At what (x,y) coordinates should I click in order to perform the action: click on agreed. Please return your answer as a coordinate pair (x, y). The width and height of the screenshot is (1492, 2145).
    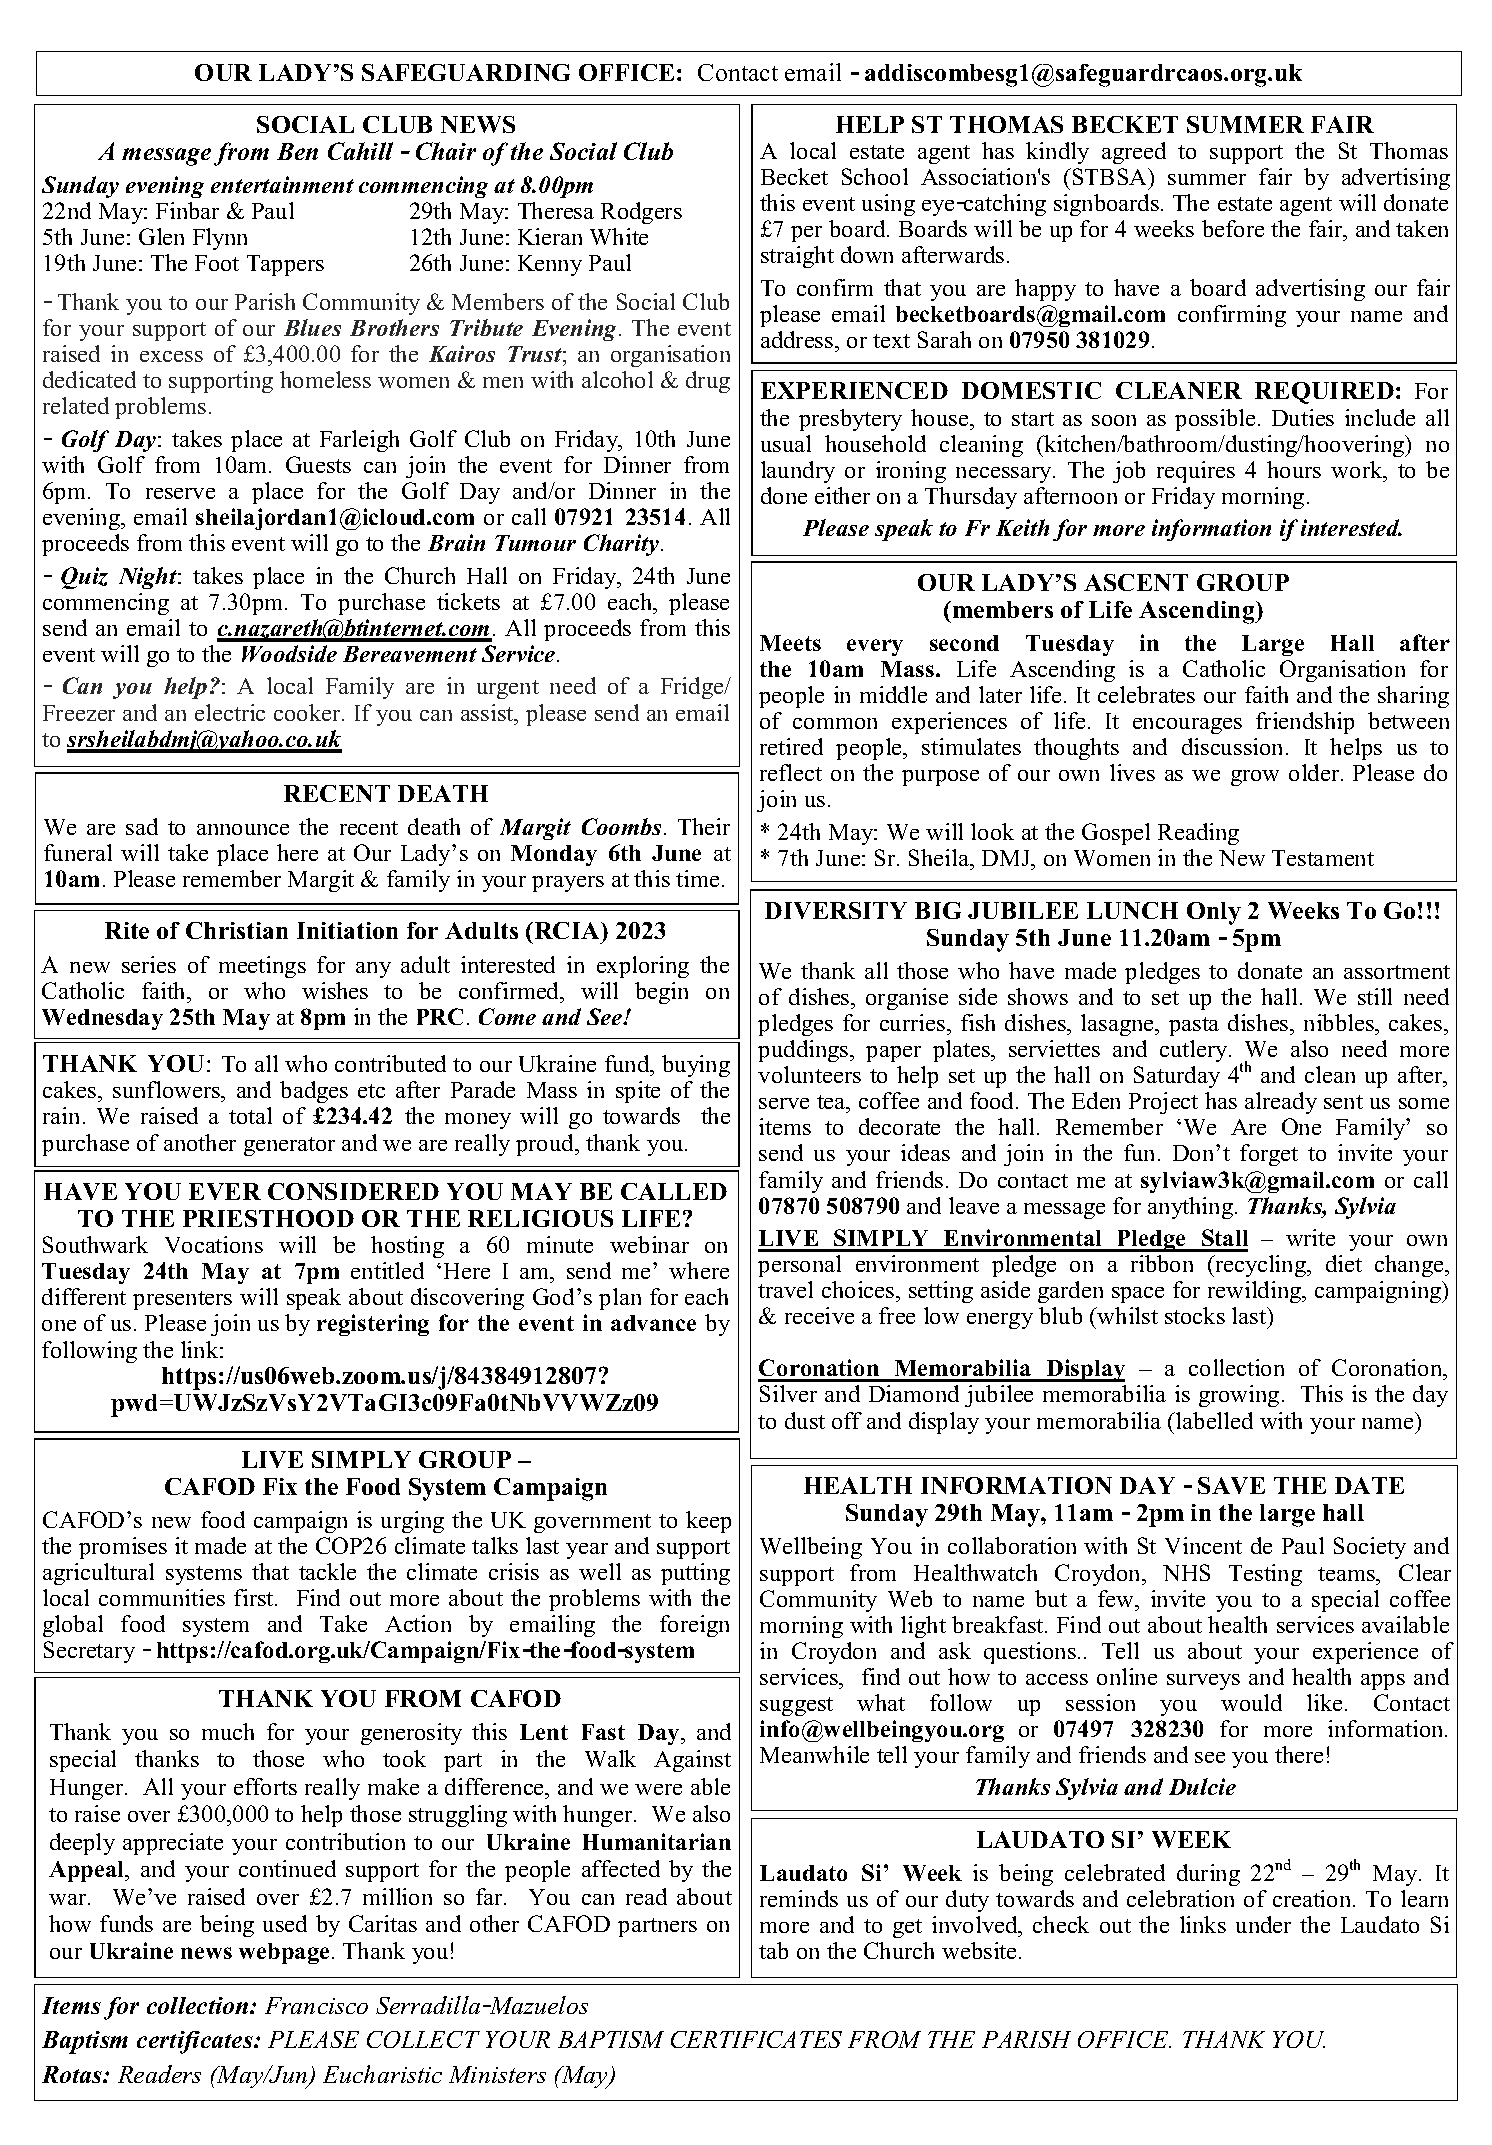
    Looking at the image, I should click on (1134, 153).
